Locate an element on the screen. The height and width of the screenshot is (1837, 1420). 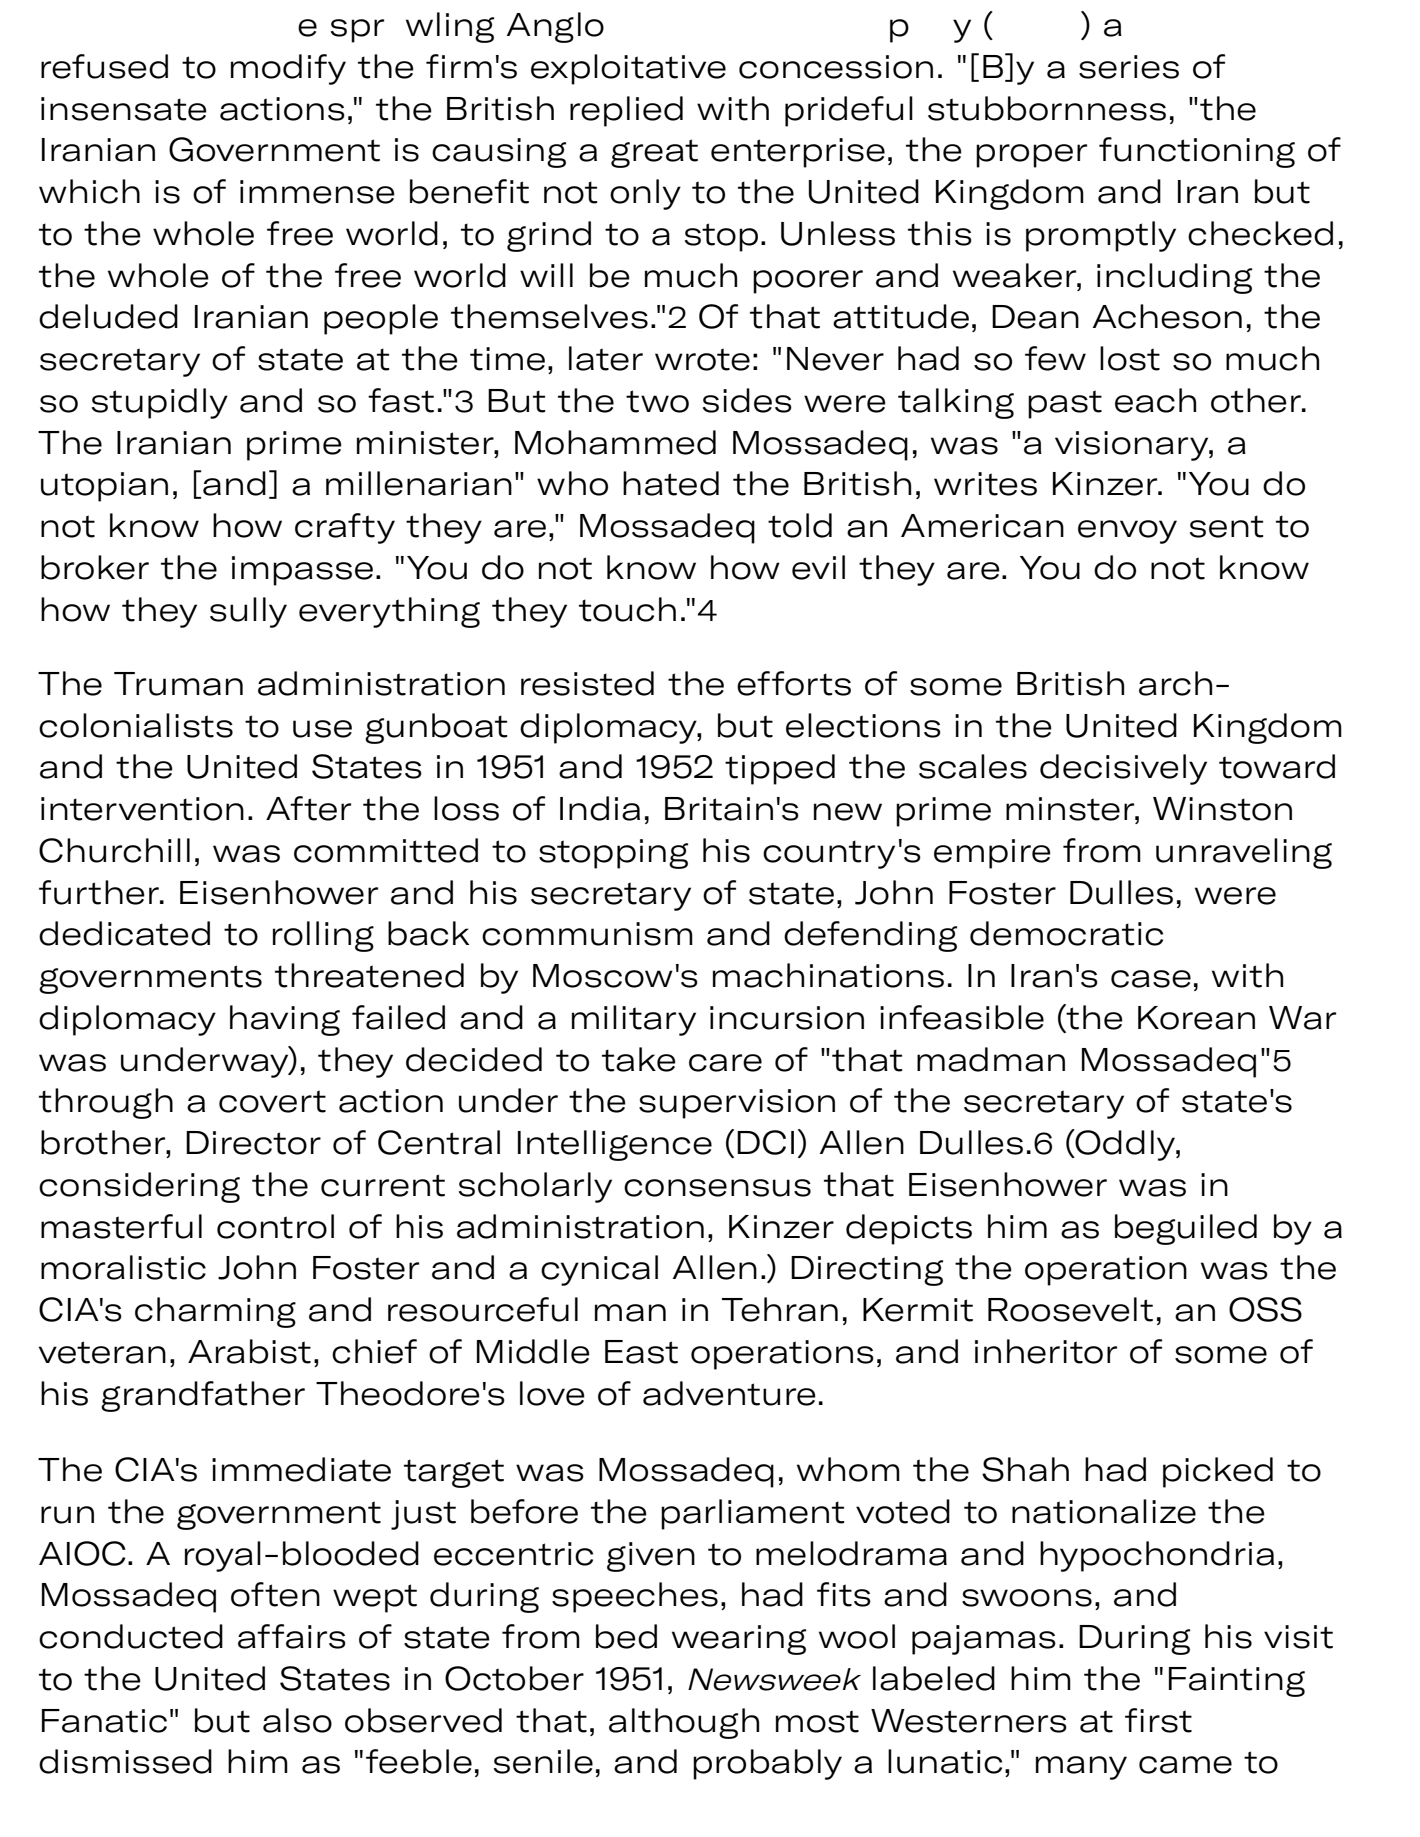
although is located at coordinates (684, 1723).
